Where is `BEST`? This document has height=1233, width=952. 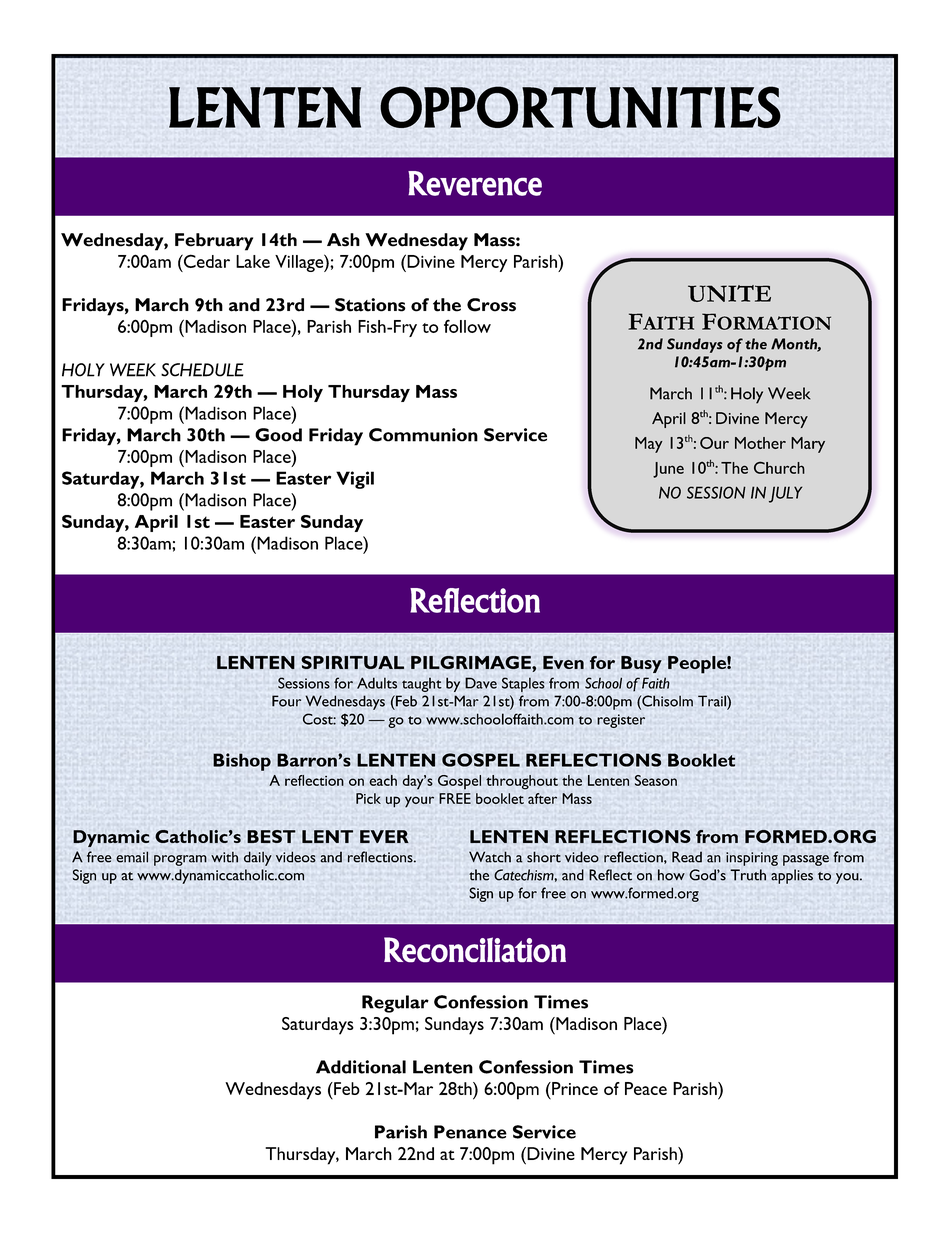 BEST is located at coordinates (271, 836).
